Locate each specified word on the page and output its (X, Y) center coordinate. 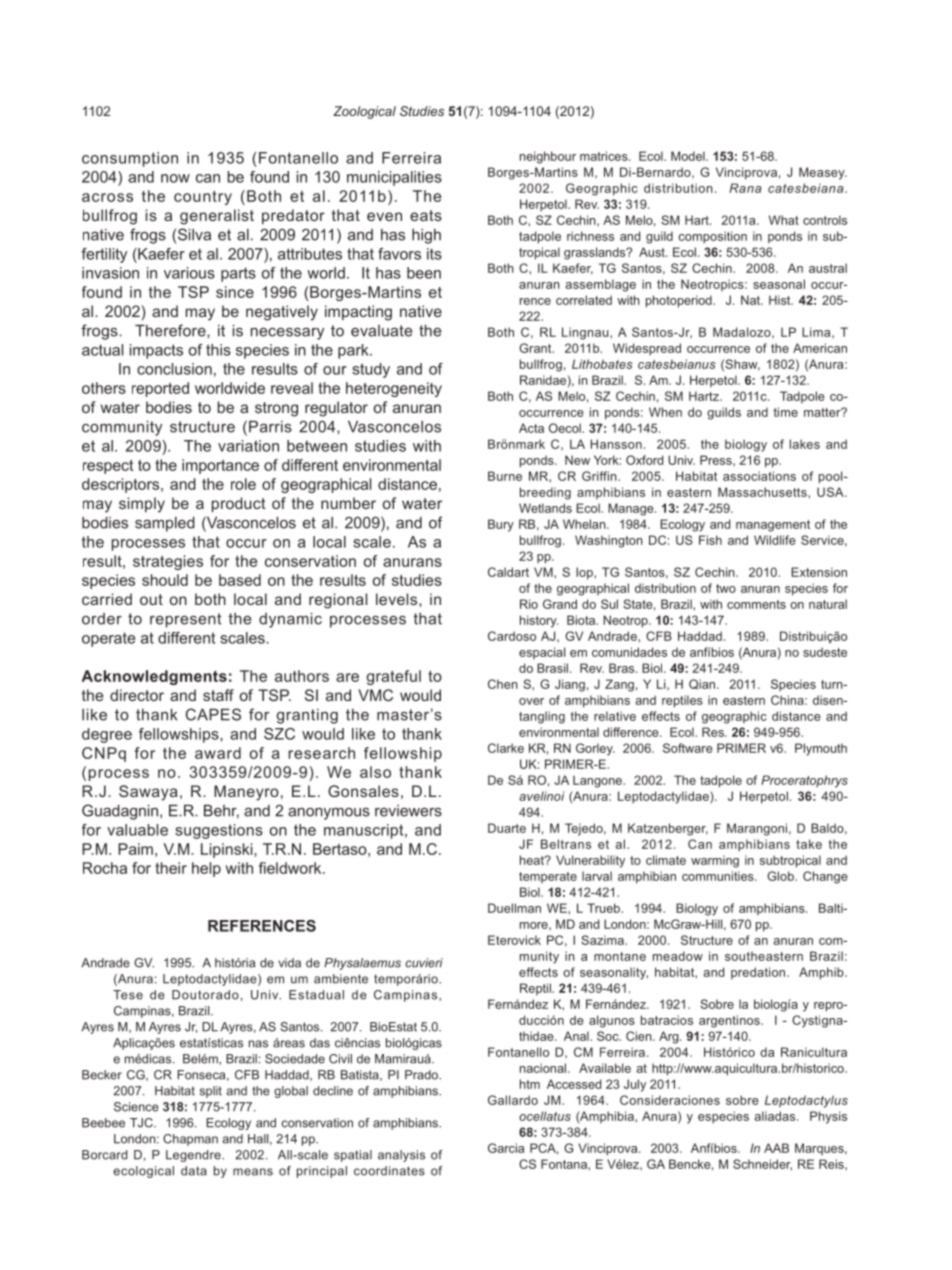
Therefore (171, 330)
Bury (501, 525)
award (218, 753)
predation (758, 973)
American (820, 348)
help (206, 869)
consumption (130, 159)
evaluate (381, 331)
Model (689, 156)
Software (688, 748)
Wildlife (775, 540)
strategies (168, 562)
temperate (548, 877)
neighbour (548, 157)
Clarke (506, 748)
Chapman (190, 1140)
